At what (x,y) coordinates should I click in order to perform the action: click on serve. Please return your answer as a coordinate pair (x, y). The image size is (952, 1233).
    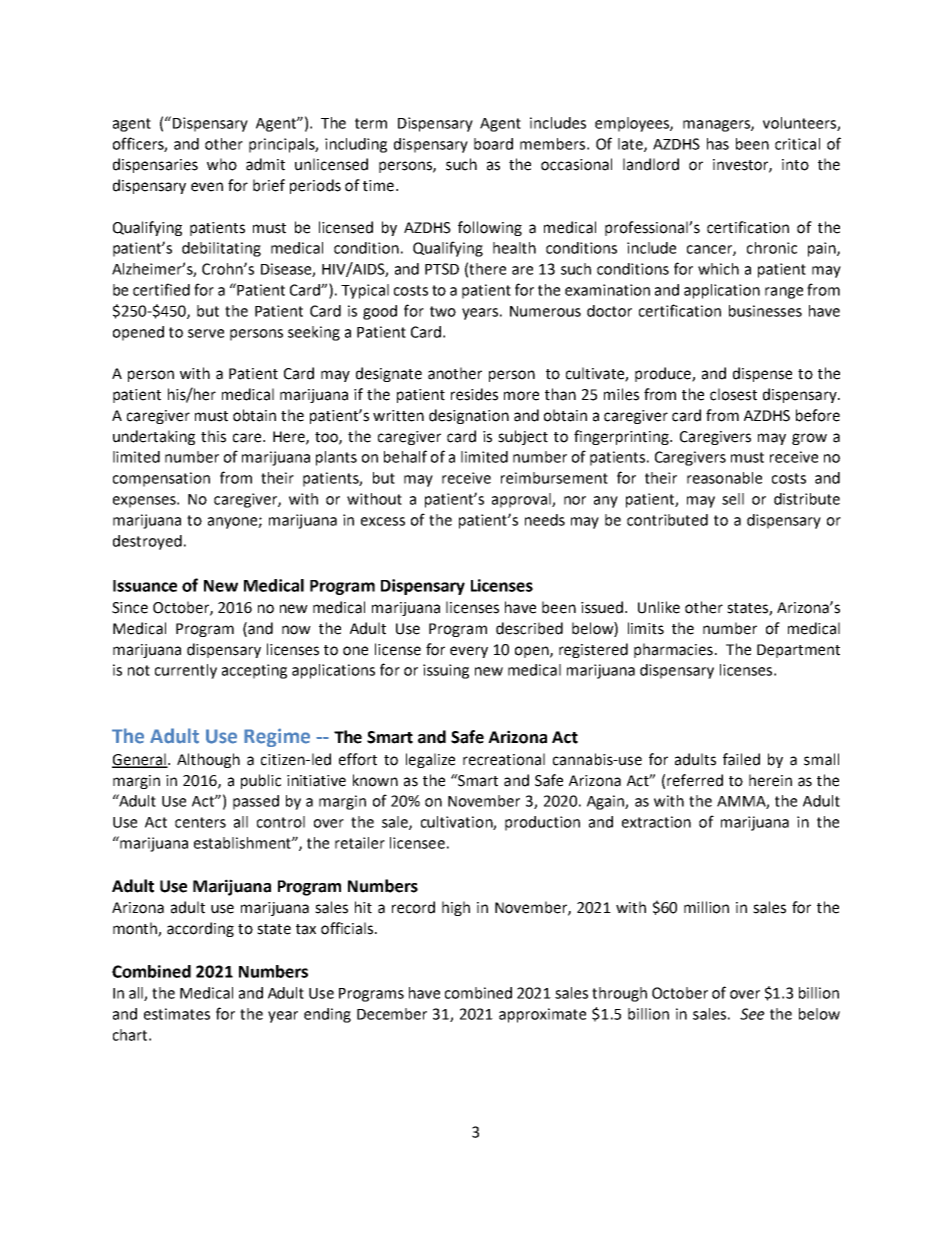
    Looking at the image, I should click on (206, 333).
